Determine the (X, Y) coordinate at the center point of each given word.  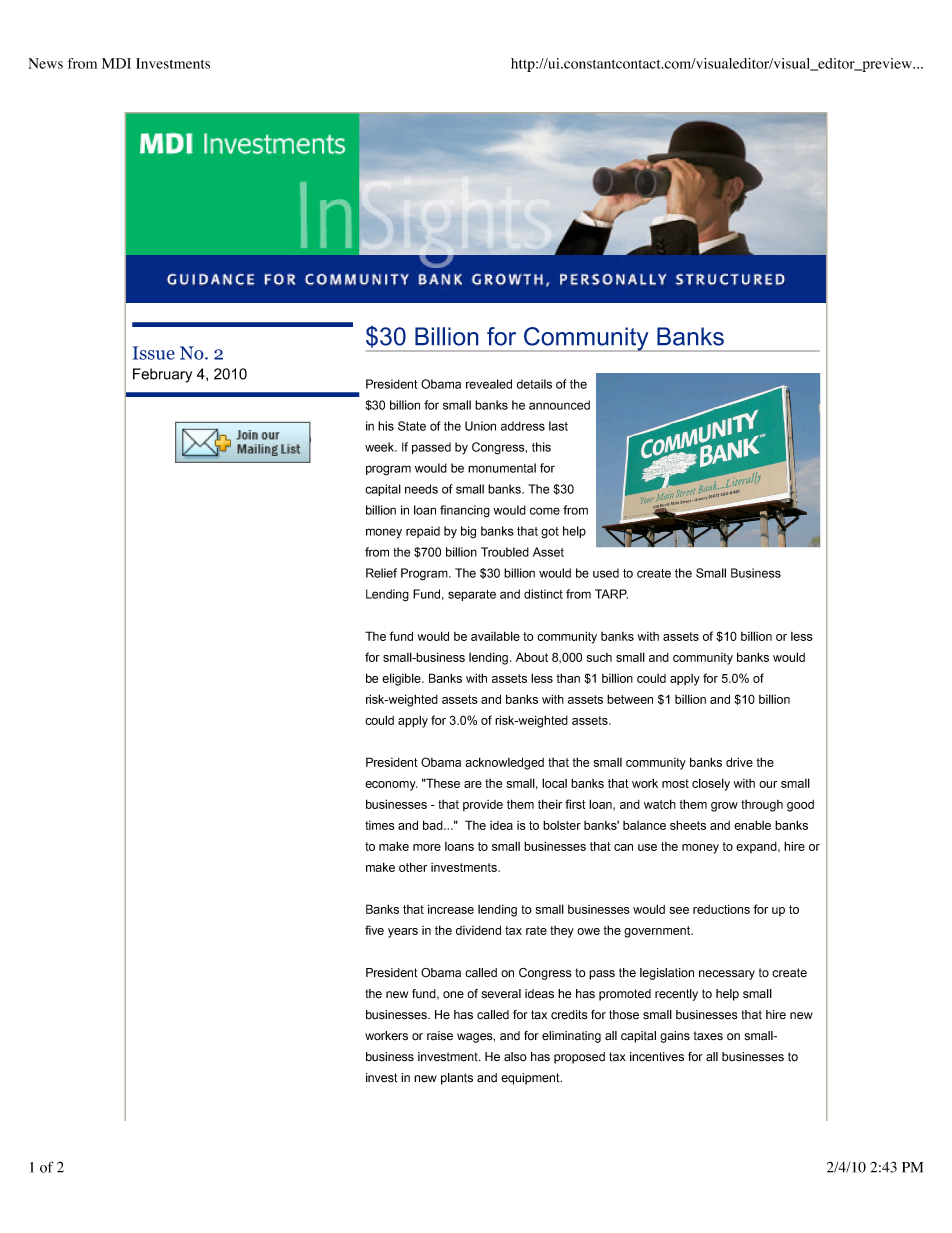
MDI (116, 63)
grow (724, 807)
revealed (489, 384)
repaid (423, 532)
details (534, 384)
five (374, 930)
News (45, 63)
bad (434, 825)
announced (559, 405)
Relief (381, 573)
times (380, 825)
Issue (153, 353)
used (606, 573)
